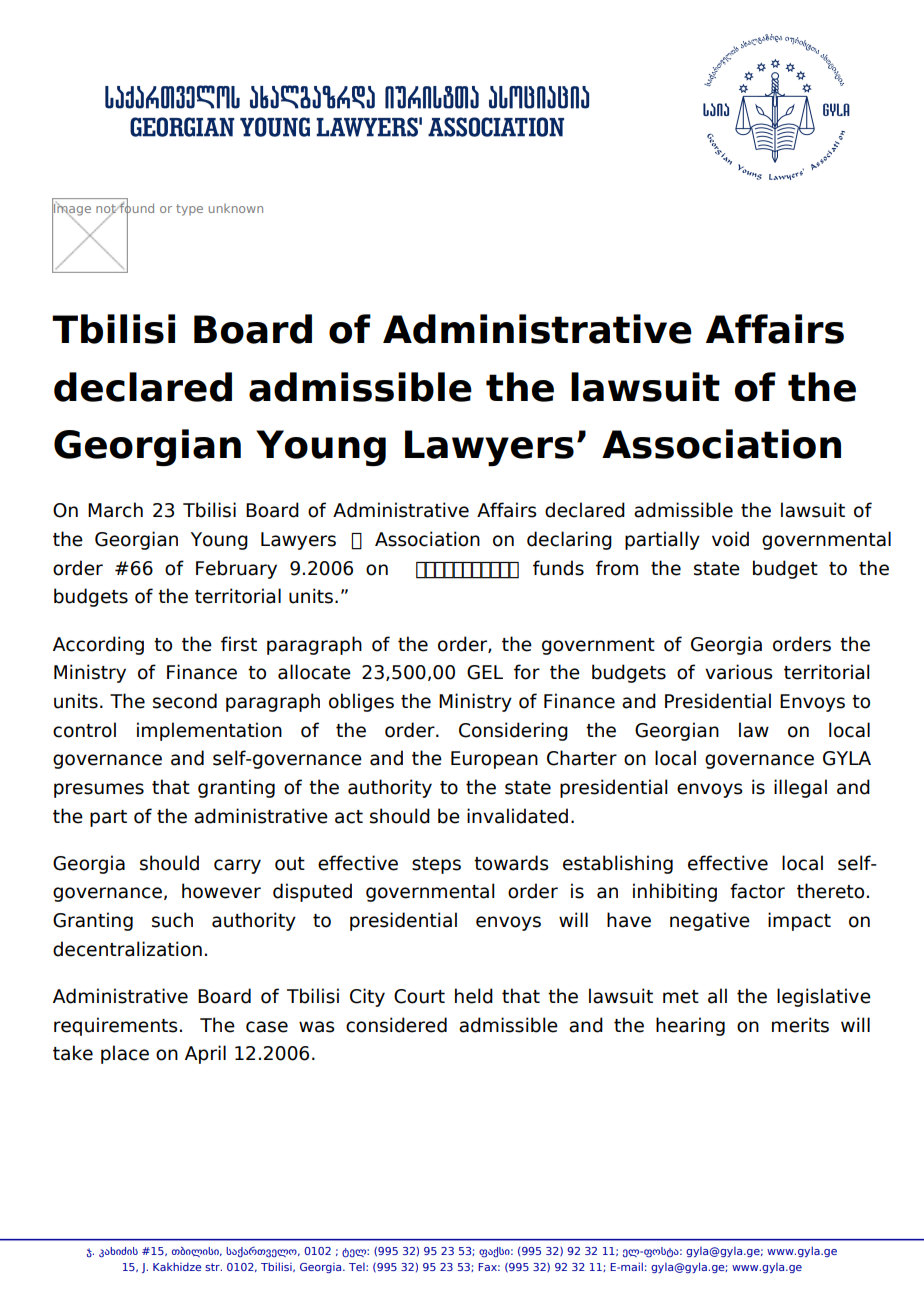 The height and width of the screenshot is (1308, 924). I want to click on found, so click(136, 208).
